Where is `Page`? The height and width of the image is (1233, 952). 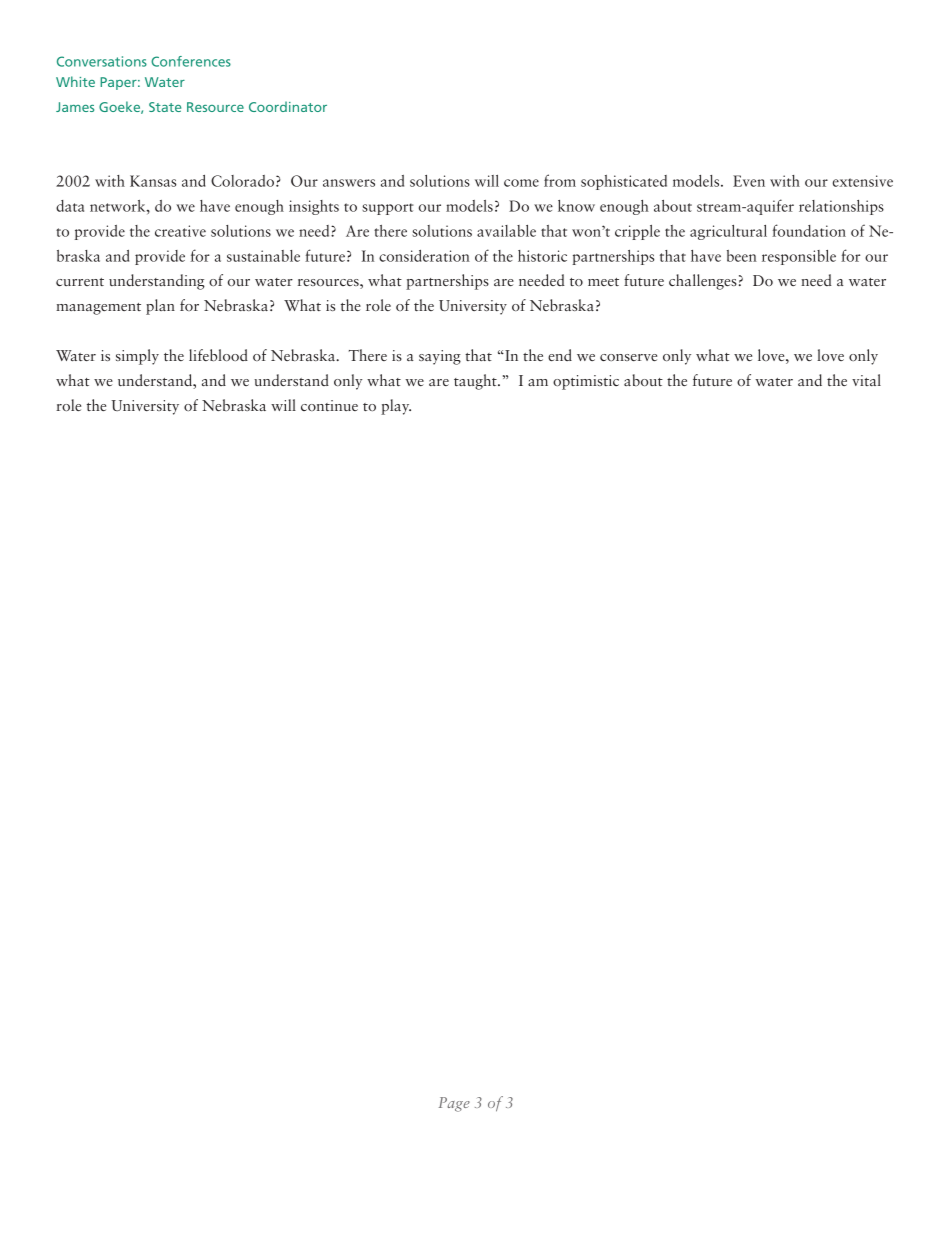 Page is located at coordinates (454, 1104).
